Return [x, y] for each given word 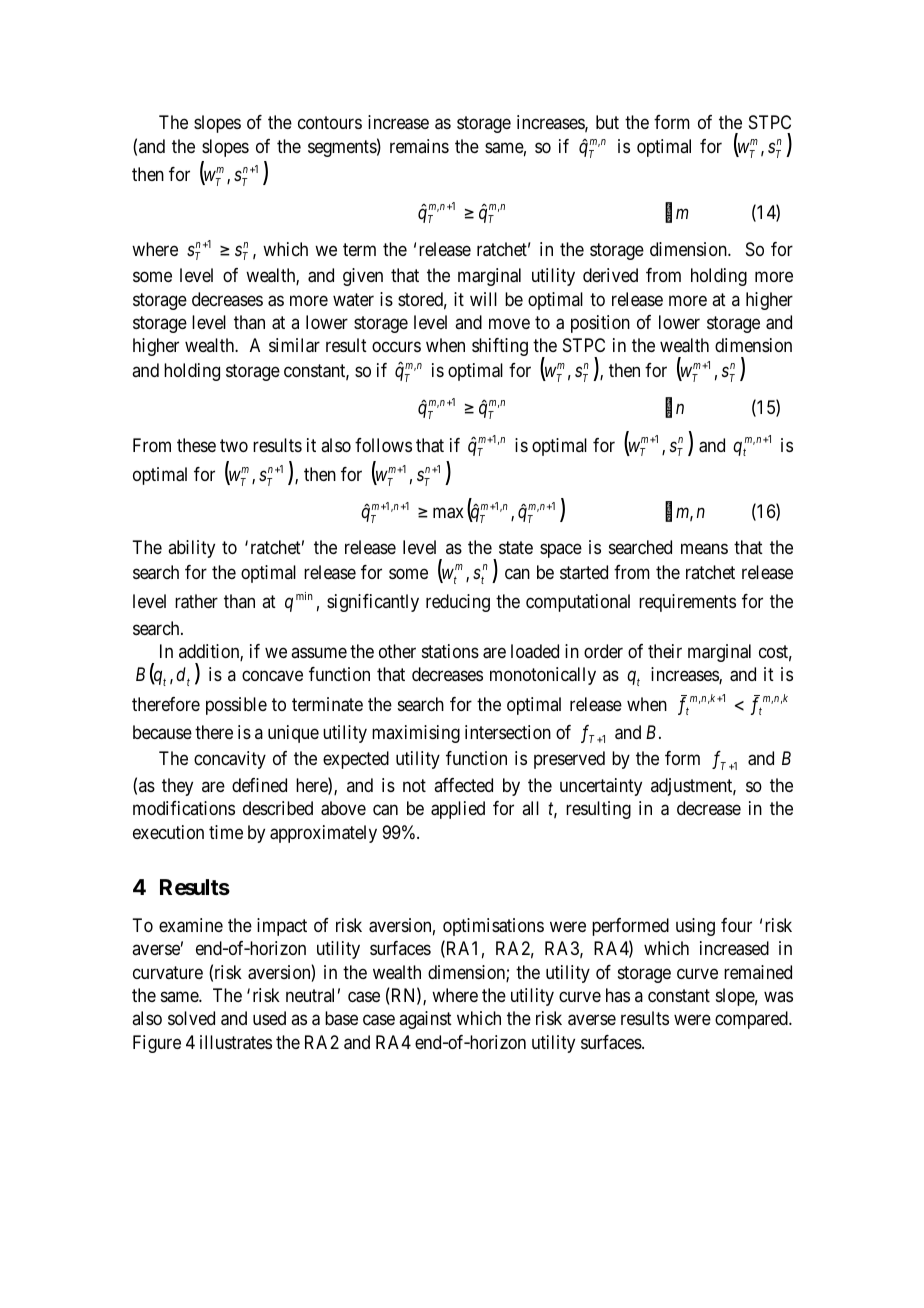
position [600, 324]
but [607, 122]
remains [419, 146]
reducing [458, 603]
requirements [687, 603]
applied [458, 810]
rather [196, 601]
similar [294, 345]
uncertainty [601, 787]
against [425, 1020]
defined [259, 785]
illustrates [236, 1042]
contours [330, 122]
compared [752, 1020]
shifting [500, 347]
